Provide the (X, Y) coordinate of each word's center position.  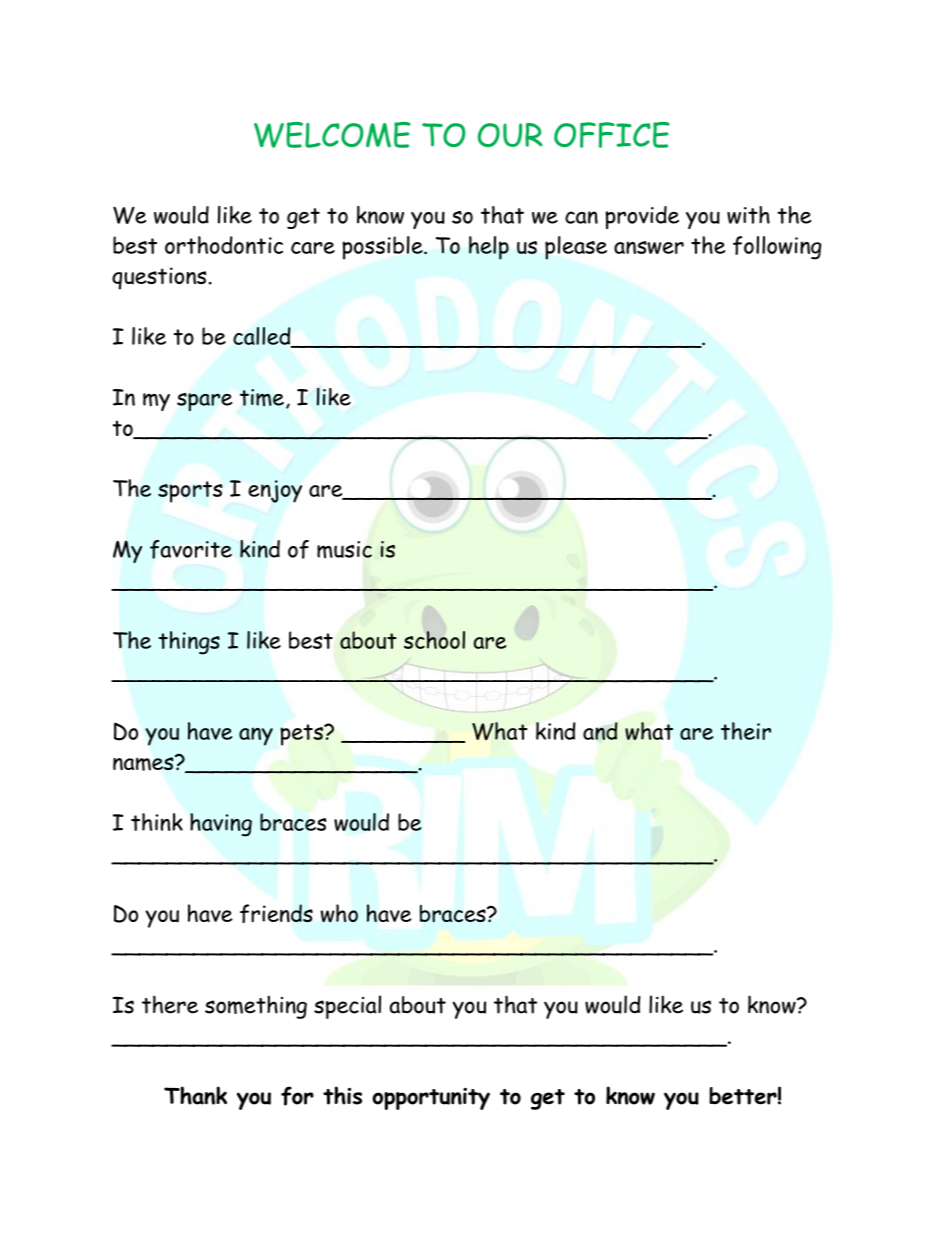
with (748, 215)
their (746, 731)
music (344, 549)
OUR (510, 135)
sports (190, 492)
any (256, 736)
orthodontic (224, 245)
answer (649, 247)
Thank (195, 1095)
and (600, 731)
